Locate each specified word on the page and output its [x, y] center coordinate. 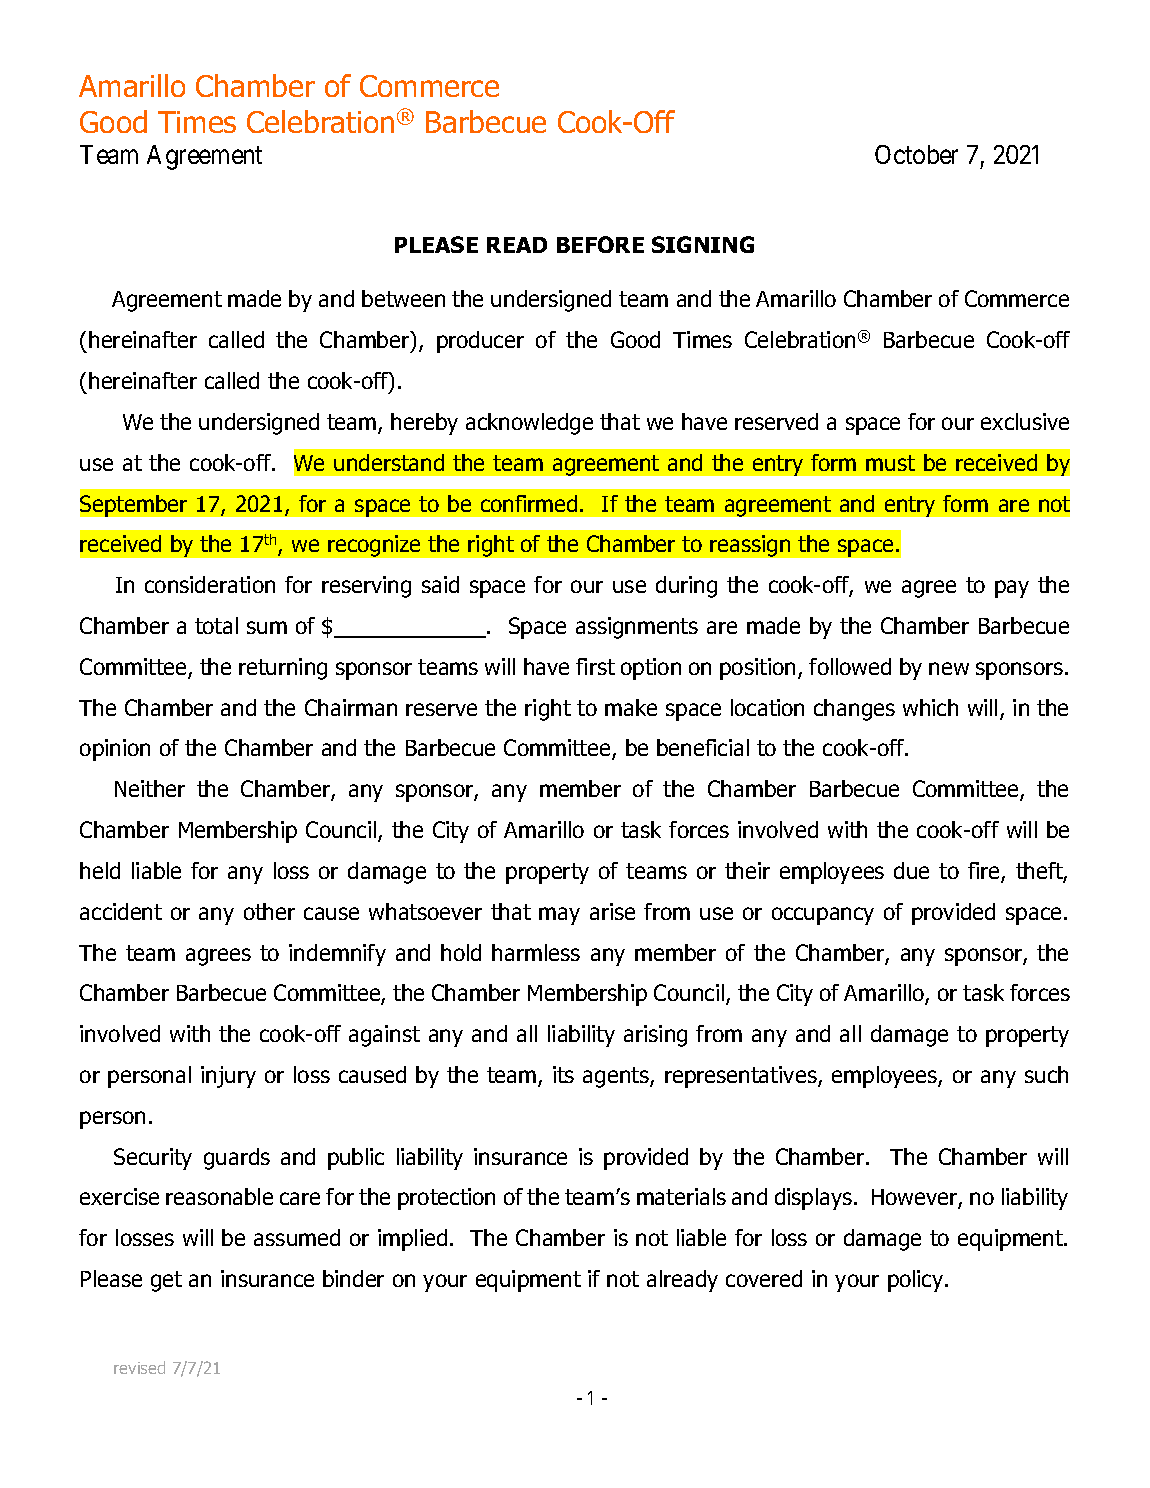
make [631, 707]
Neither [150, 788]
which [930, 707]
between [403, 298]
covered [764, 1278]
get [166, 1281]
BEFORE [600, 244]
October [916, 154]
